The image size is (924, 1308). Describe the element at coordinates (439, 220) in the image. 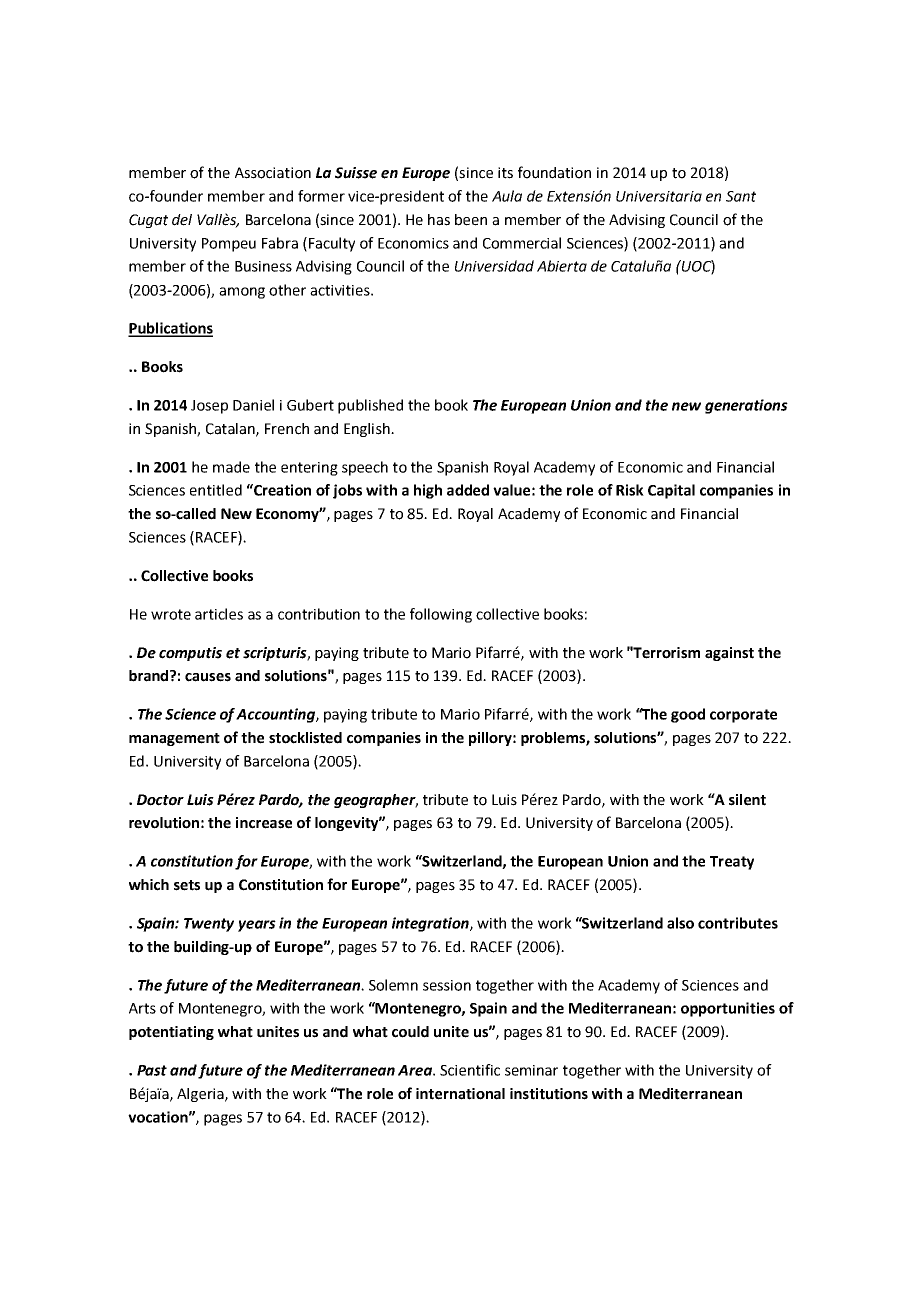

I see `has` at that location.
